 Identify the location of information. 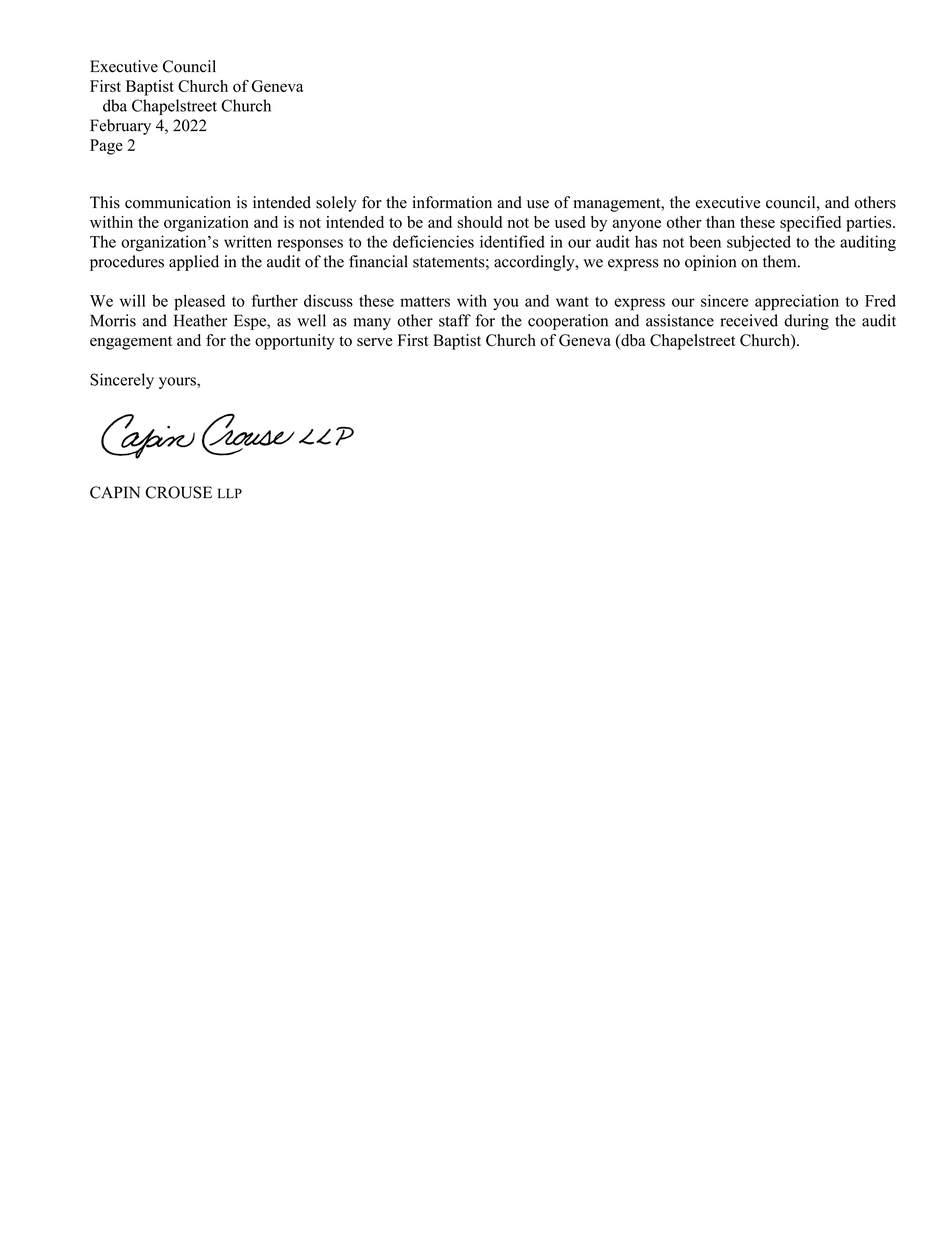
(452, 202).
